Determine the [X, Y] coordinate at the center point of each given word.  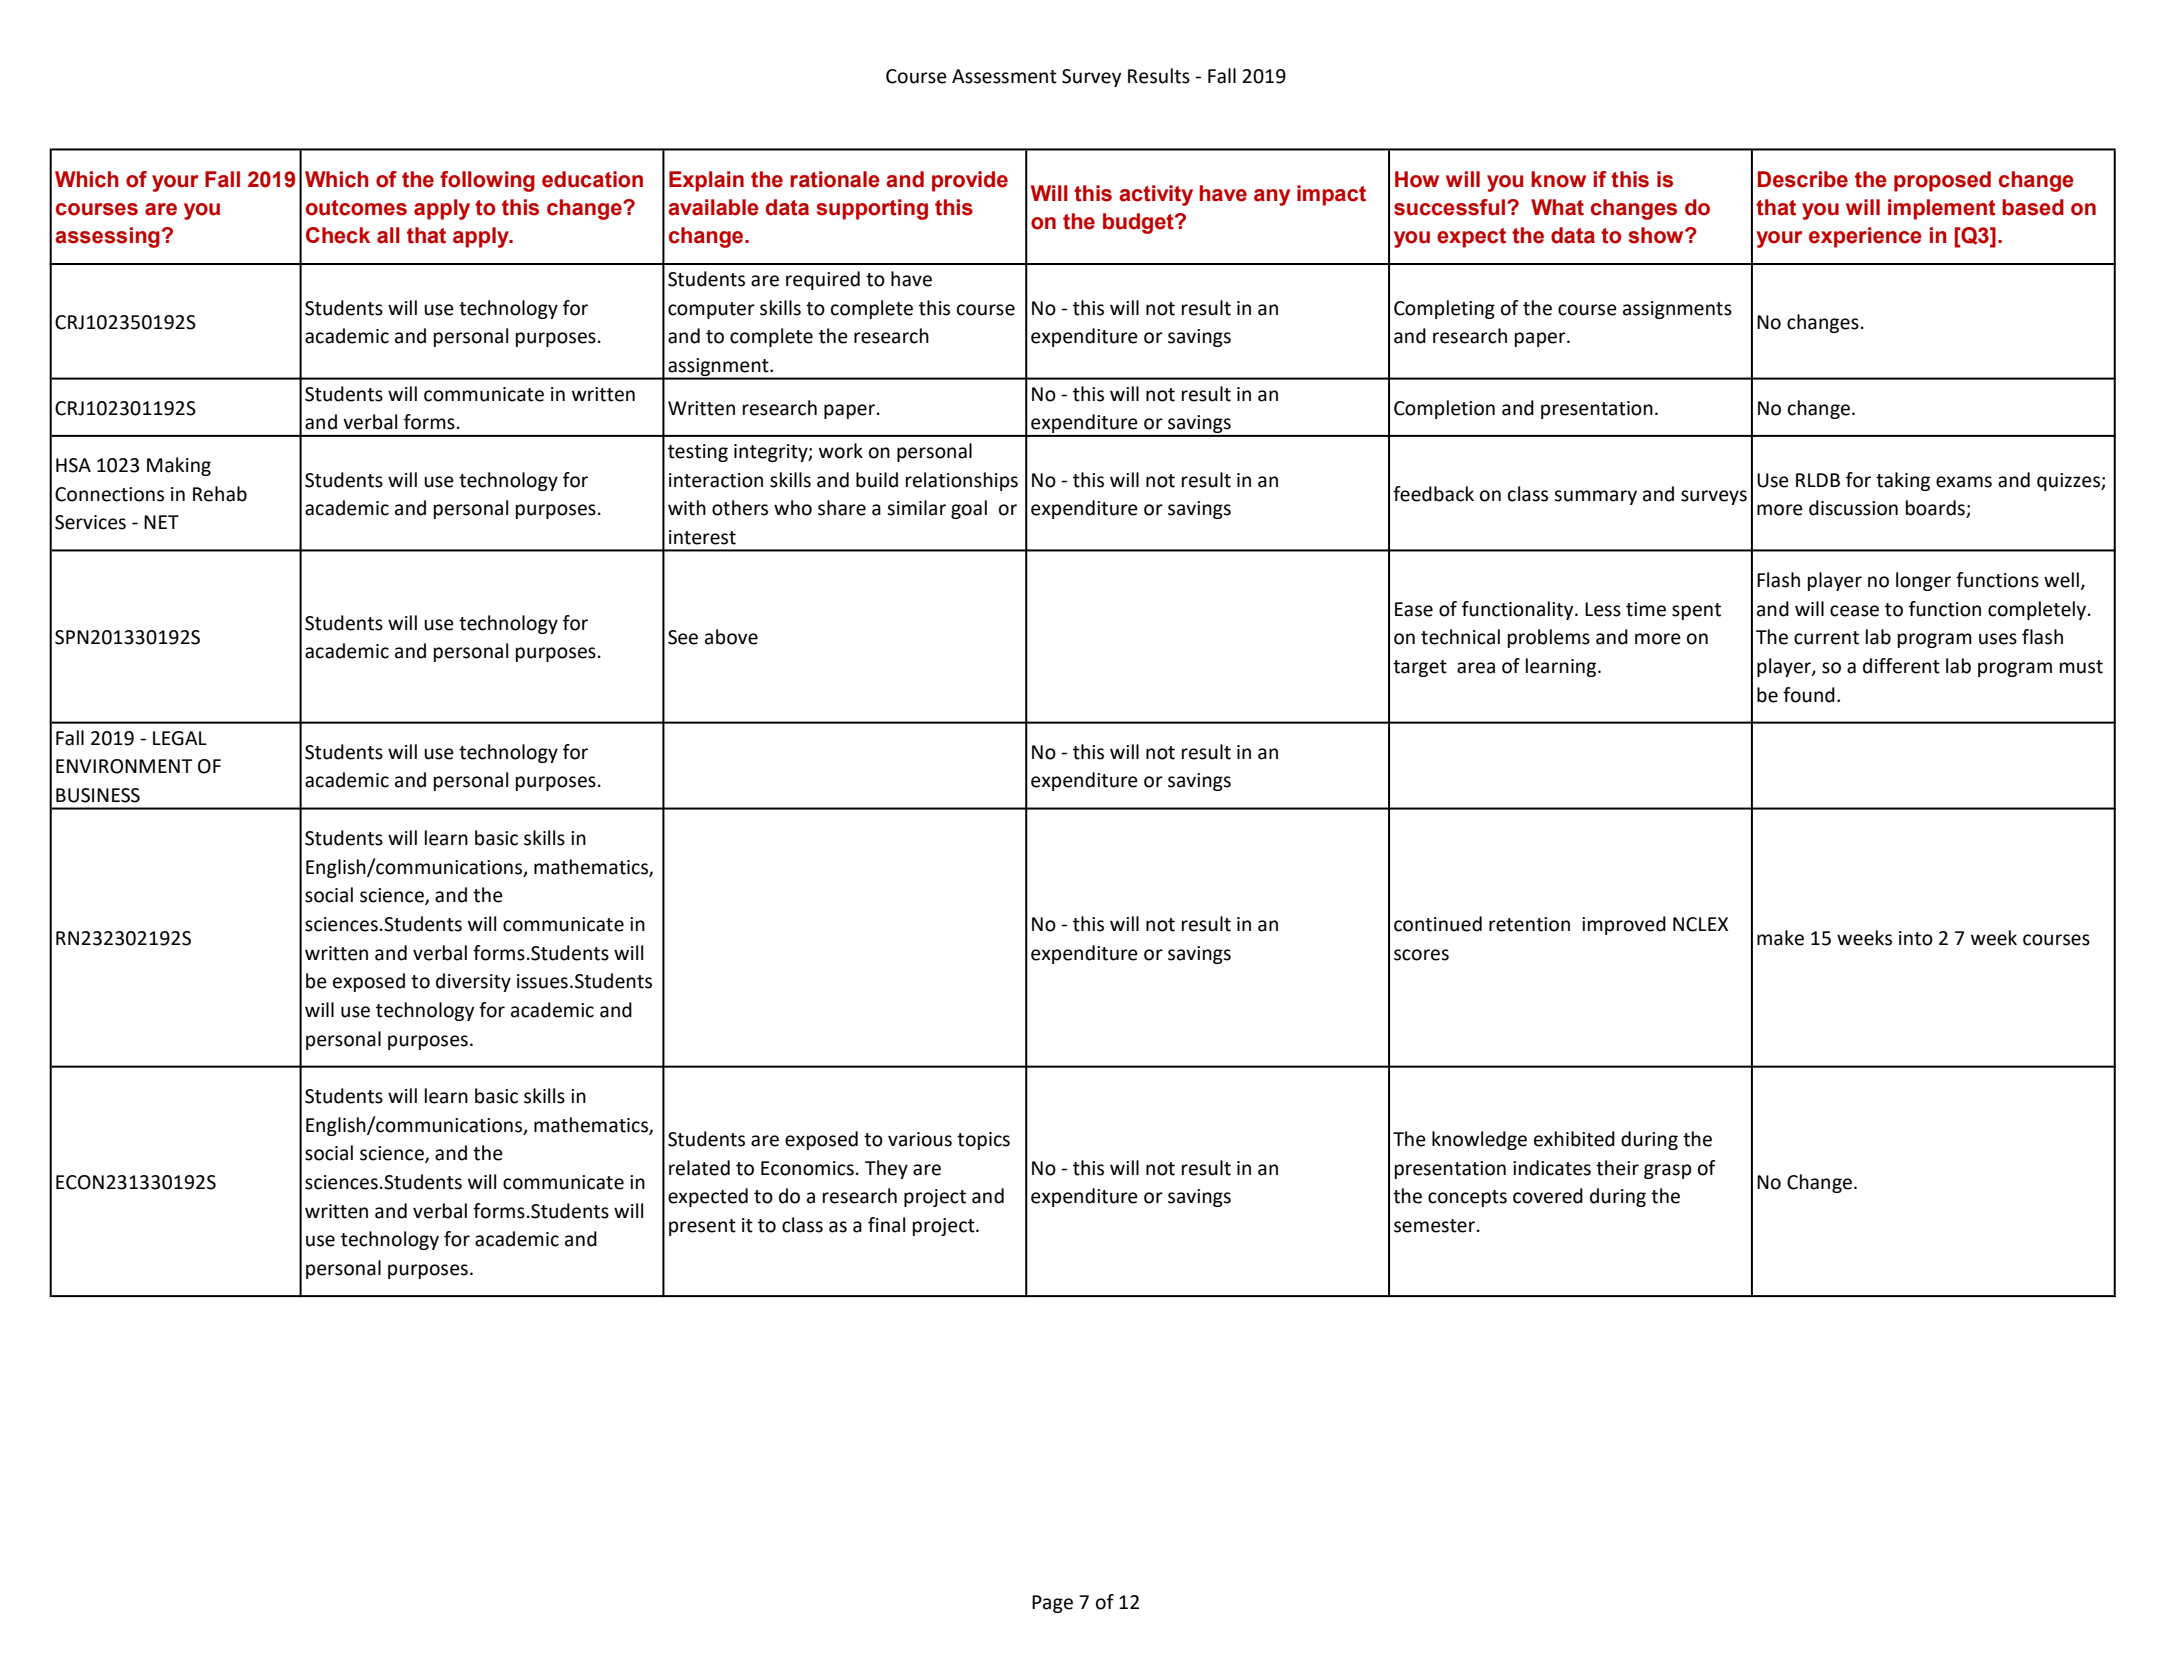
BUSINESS [98, 795]
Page [1052, 1604]
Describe [1803, 179]
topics [983, 1141]
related [699, 1168]
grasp [1668, 1171]
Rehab [220, 494]
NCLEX [1700, 924]
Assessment [1004, 76]
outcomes [356, 208]
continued [1438, 924]
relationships [962, 481]
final [886, 1225]
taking [1903, 481]
